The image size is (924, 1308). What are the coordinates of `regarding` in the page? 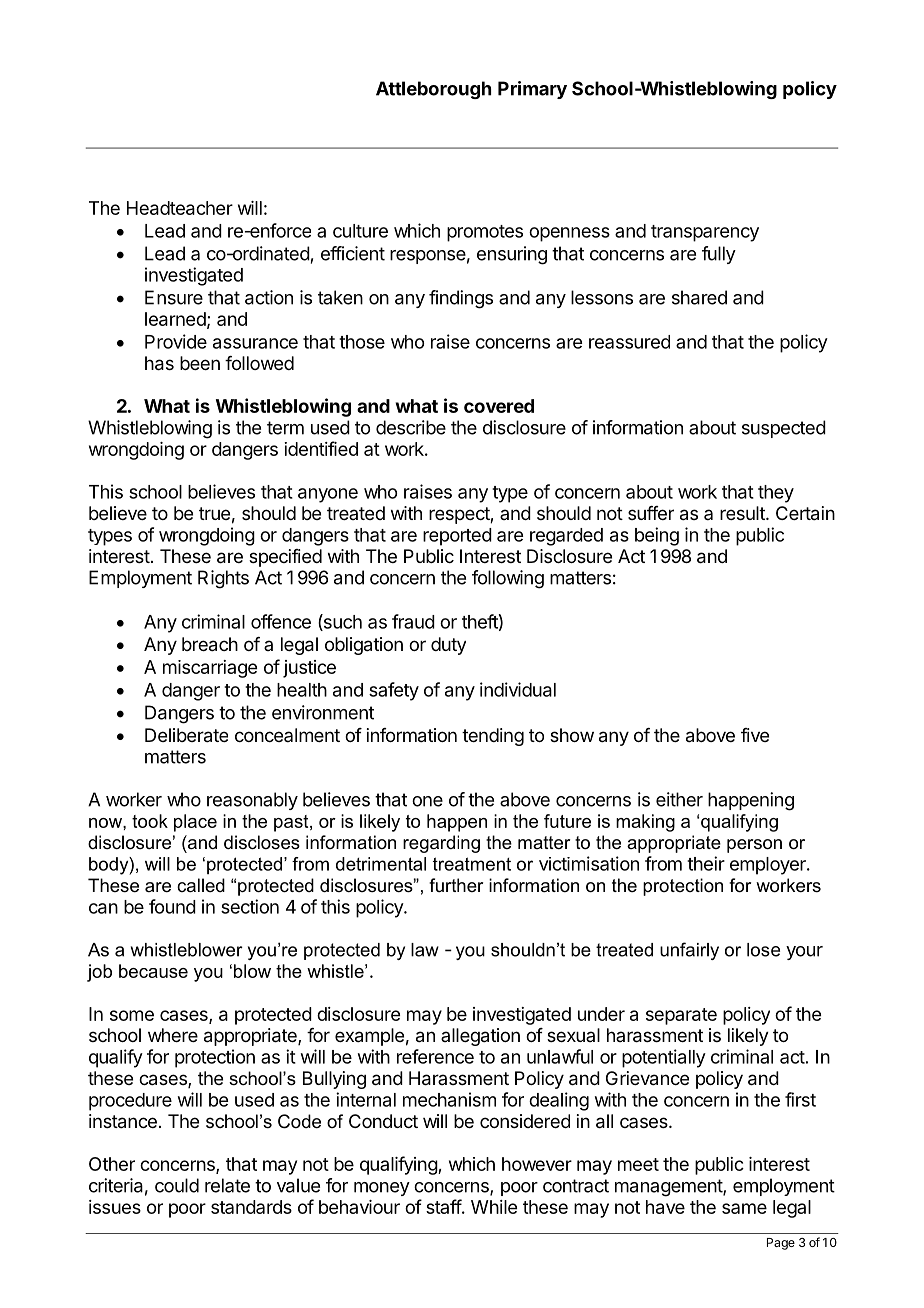 It's located at (441, 844).
